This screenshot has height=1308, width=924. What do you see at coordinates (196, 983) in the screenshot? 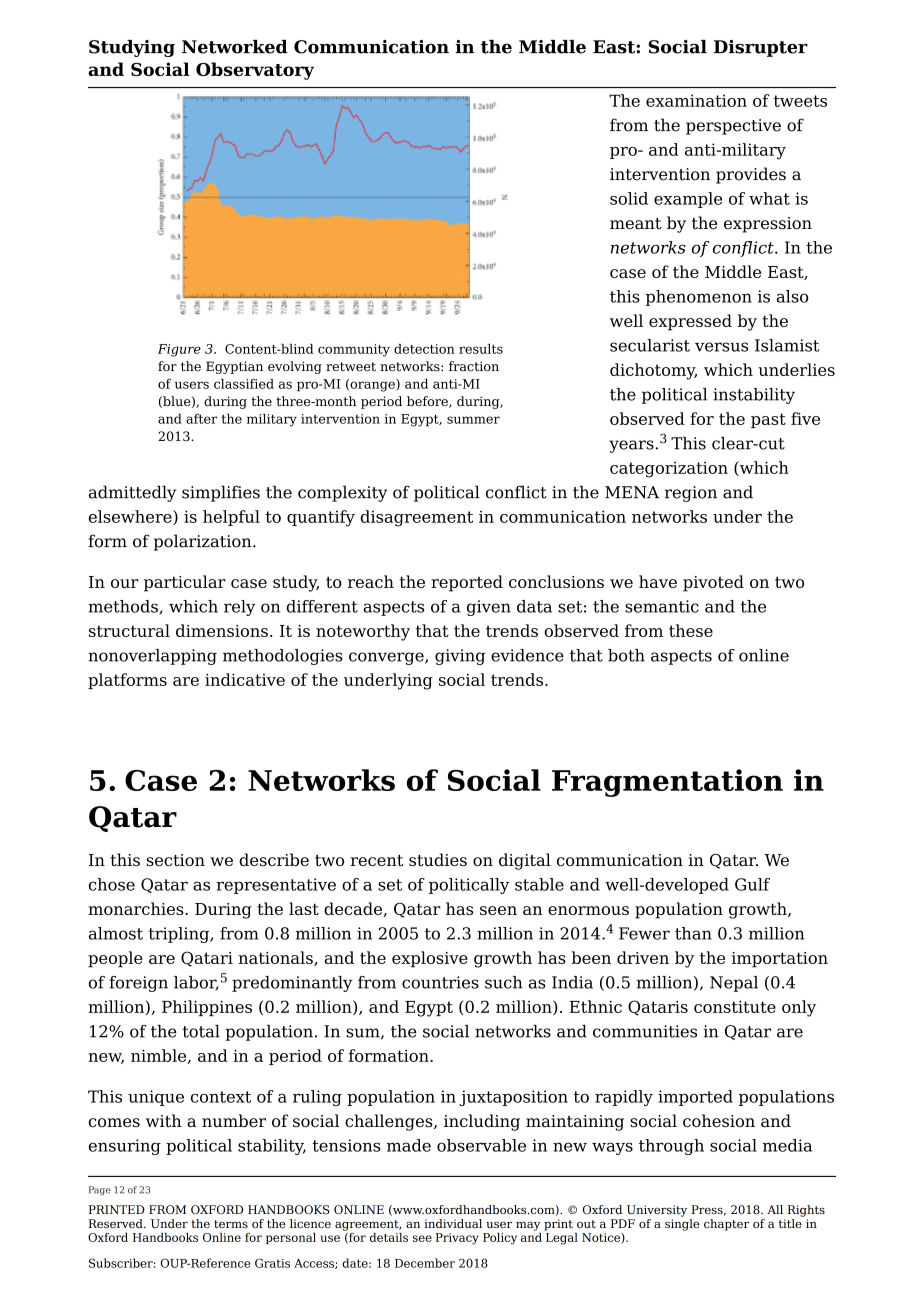
I see `labor` at bounding box center [196, 983].
